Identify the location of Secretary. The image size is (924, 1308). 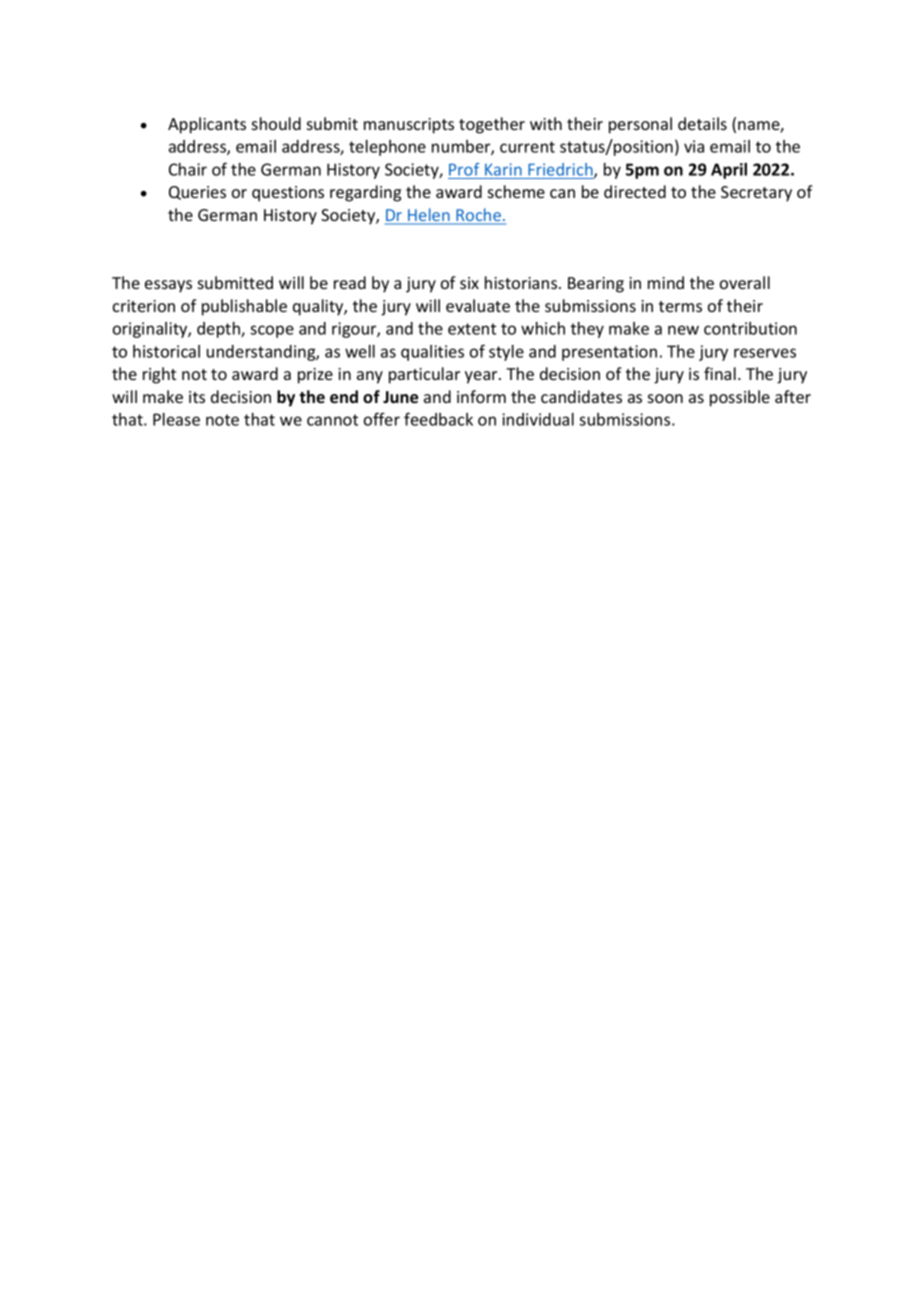
(756, 194).
